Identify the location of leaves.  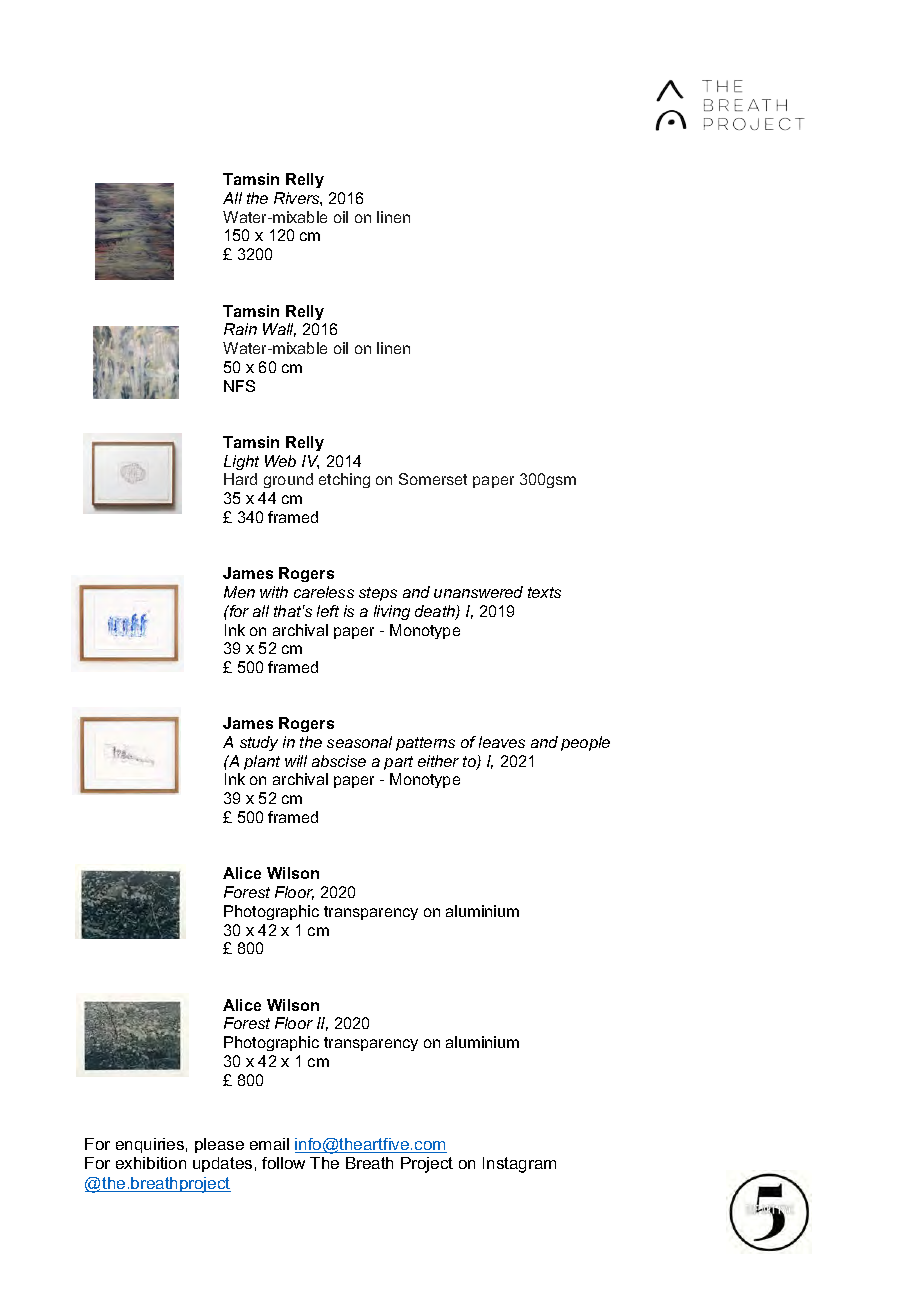
(502, 742).
